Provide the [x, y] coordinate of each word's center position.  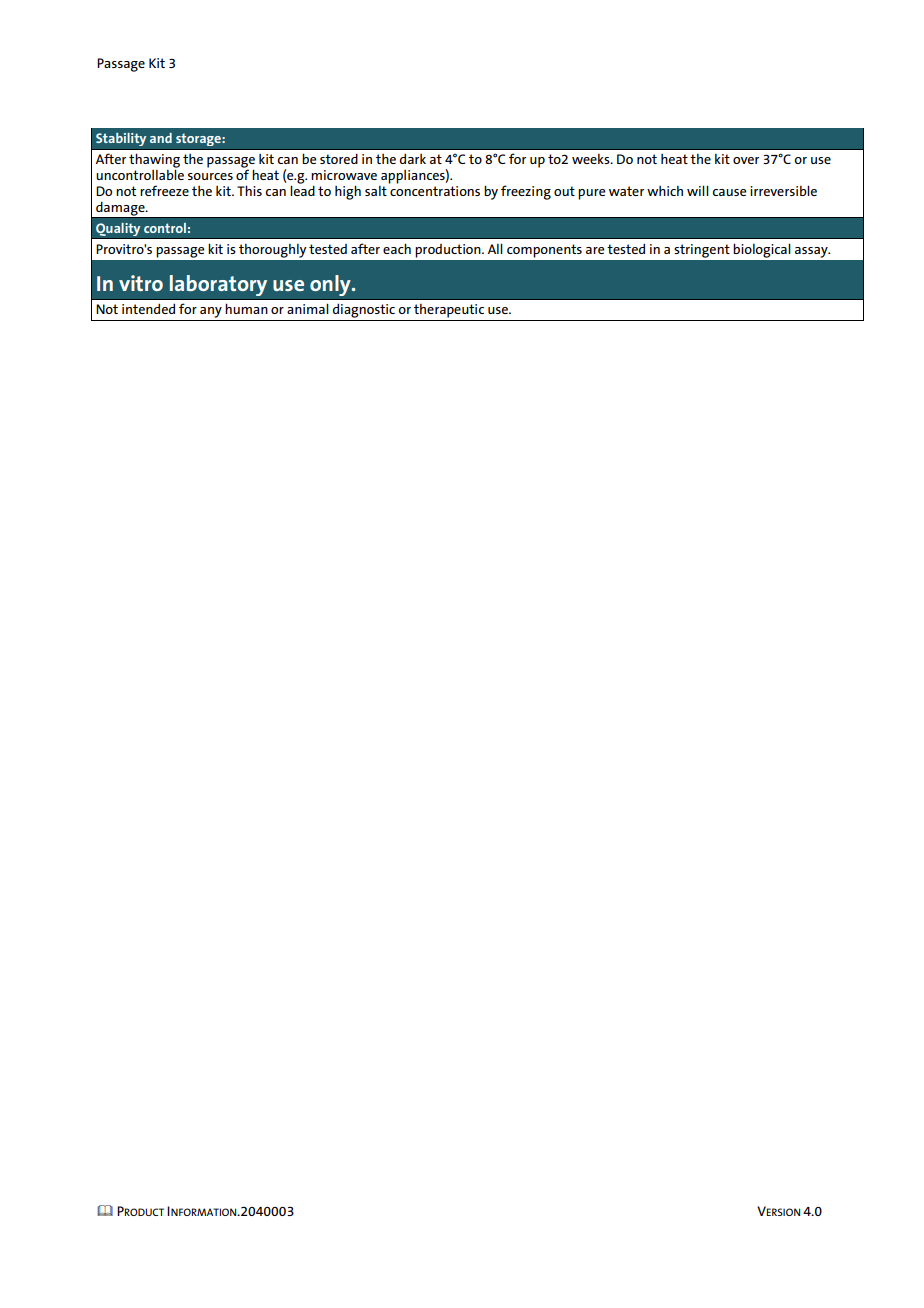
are [595, 250]
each [397, 248]
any [211, 312]
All [495, 248]
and [161, 138]
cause [729, 192]
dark [413, 158]
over [746, 160]
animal [308, 308]
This [249, 190]
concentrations [434, 189]
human [246, 308]
